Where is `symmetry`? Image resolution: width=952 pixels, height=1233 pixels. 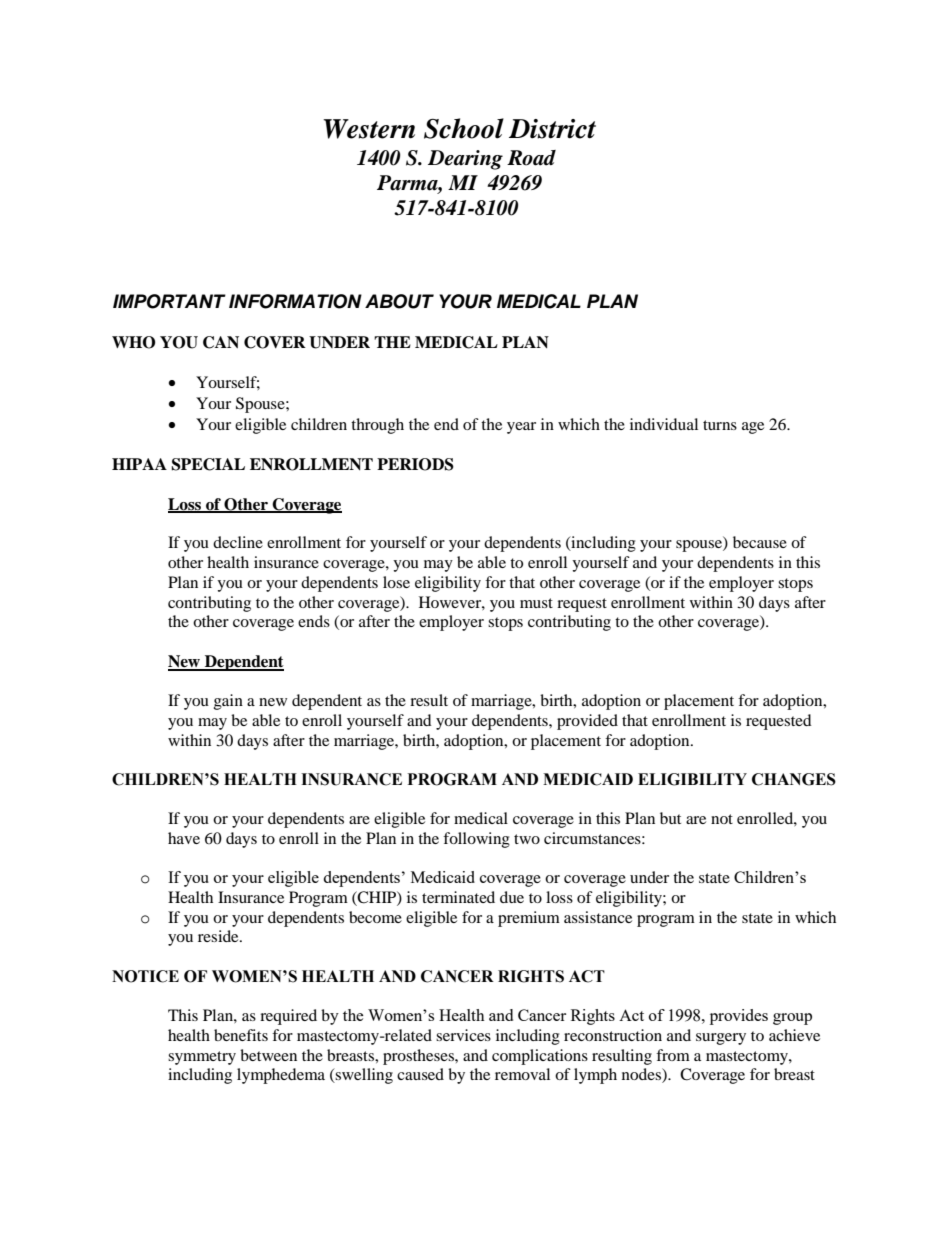 symmetry is located at coordinates (202, 1058).
